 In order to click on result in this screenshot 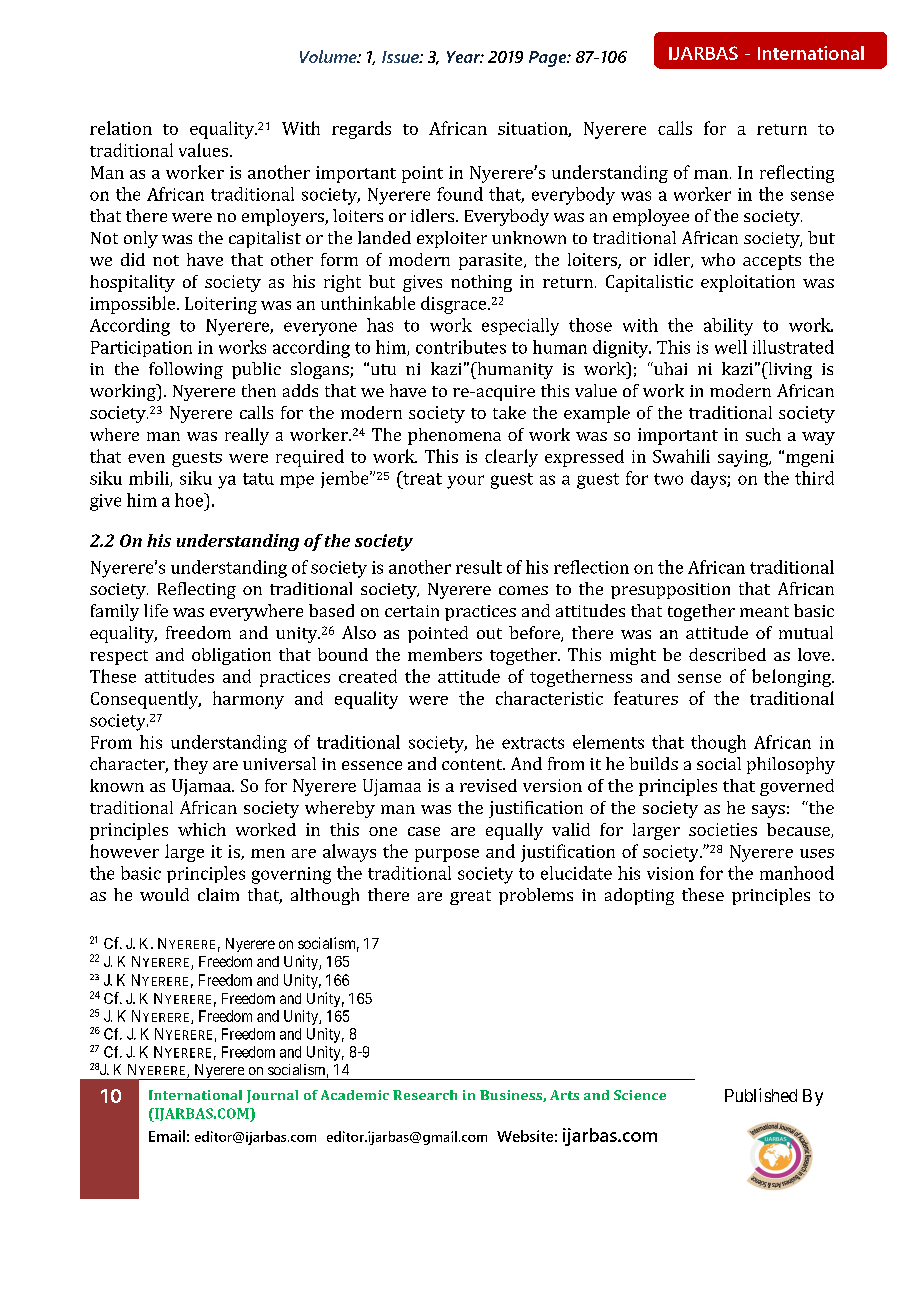, I will do `click(479, 567)`.
